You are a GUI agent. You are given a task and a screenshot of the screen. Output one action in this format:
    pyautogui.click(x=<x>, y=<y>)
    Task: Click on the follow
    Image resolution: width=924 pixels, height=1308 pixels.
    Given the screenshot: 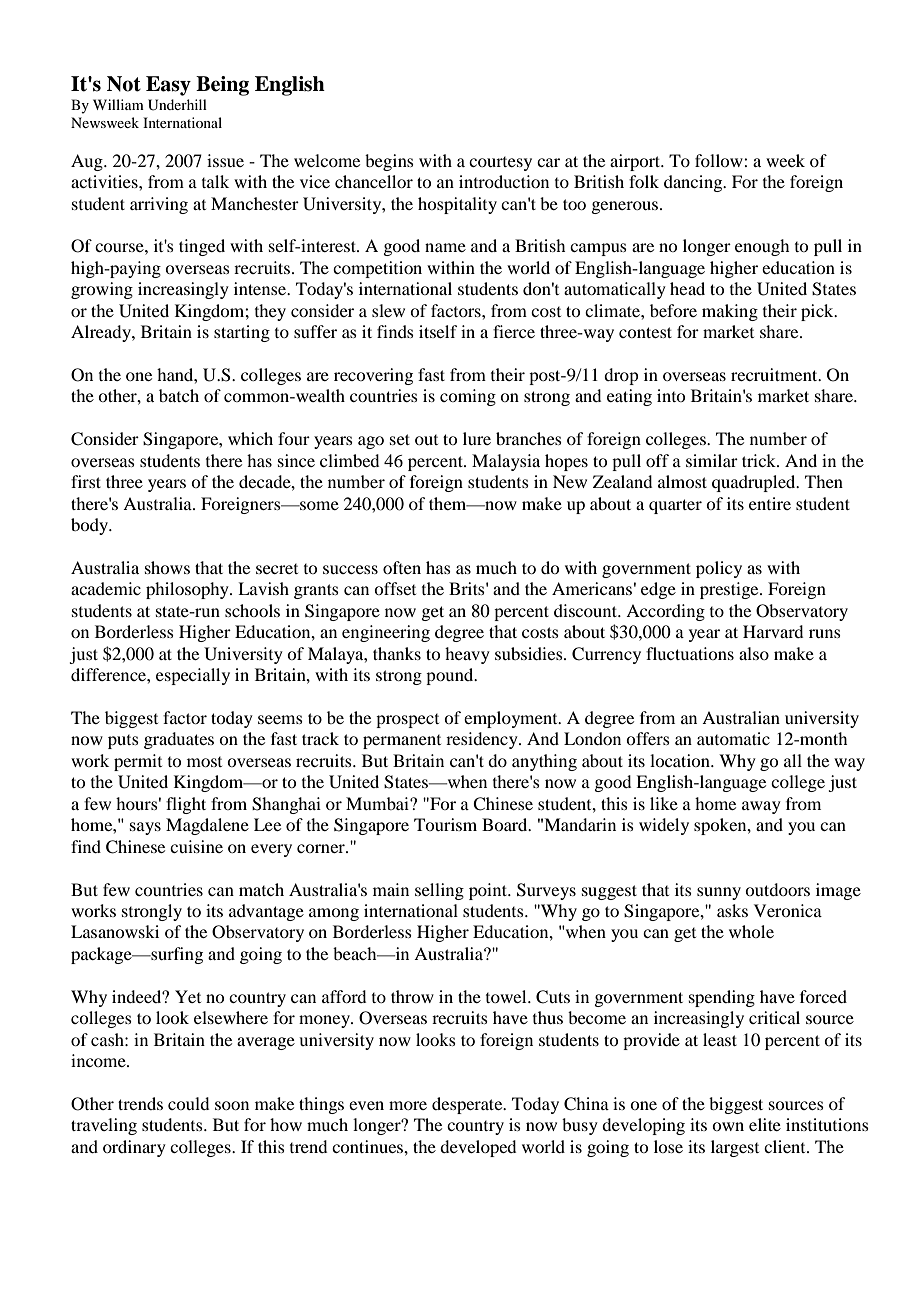 What is the action you would take?
    pyautogui.click(x=720, y=160)
